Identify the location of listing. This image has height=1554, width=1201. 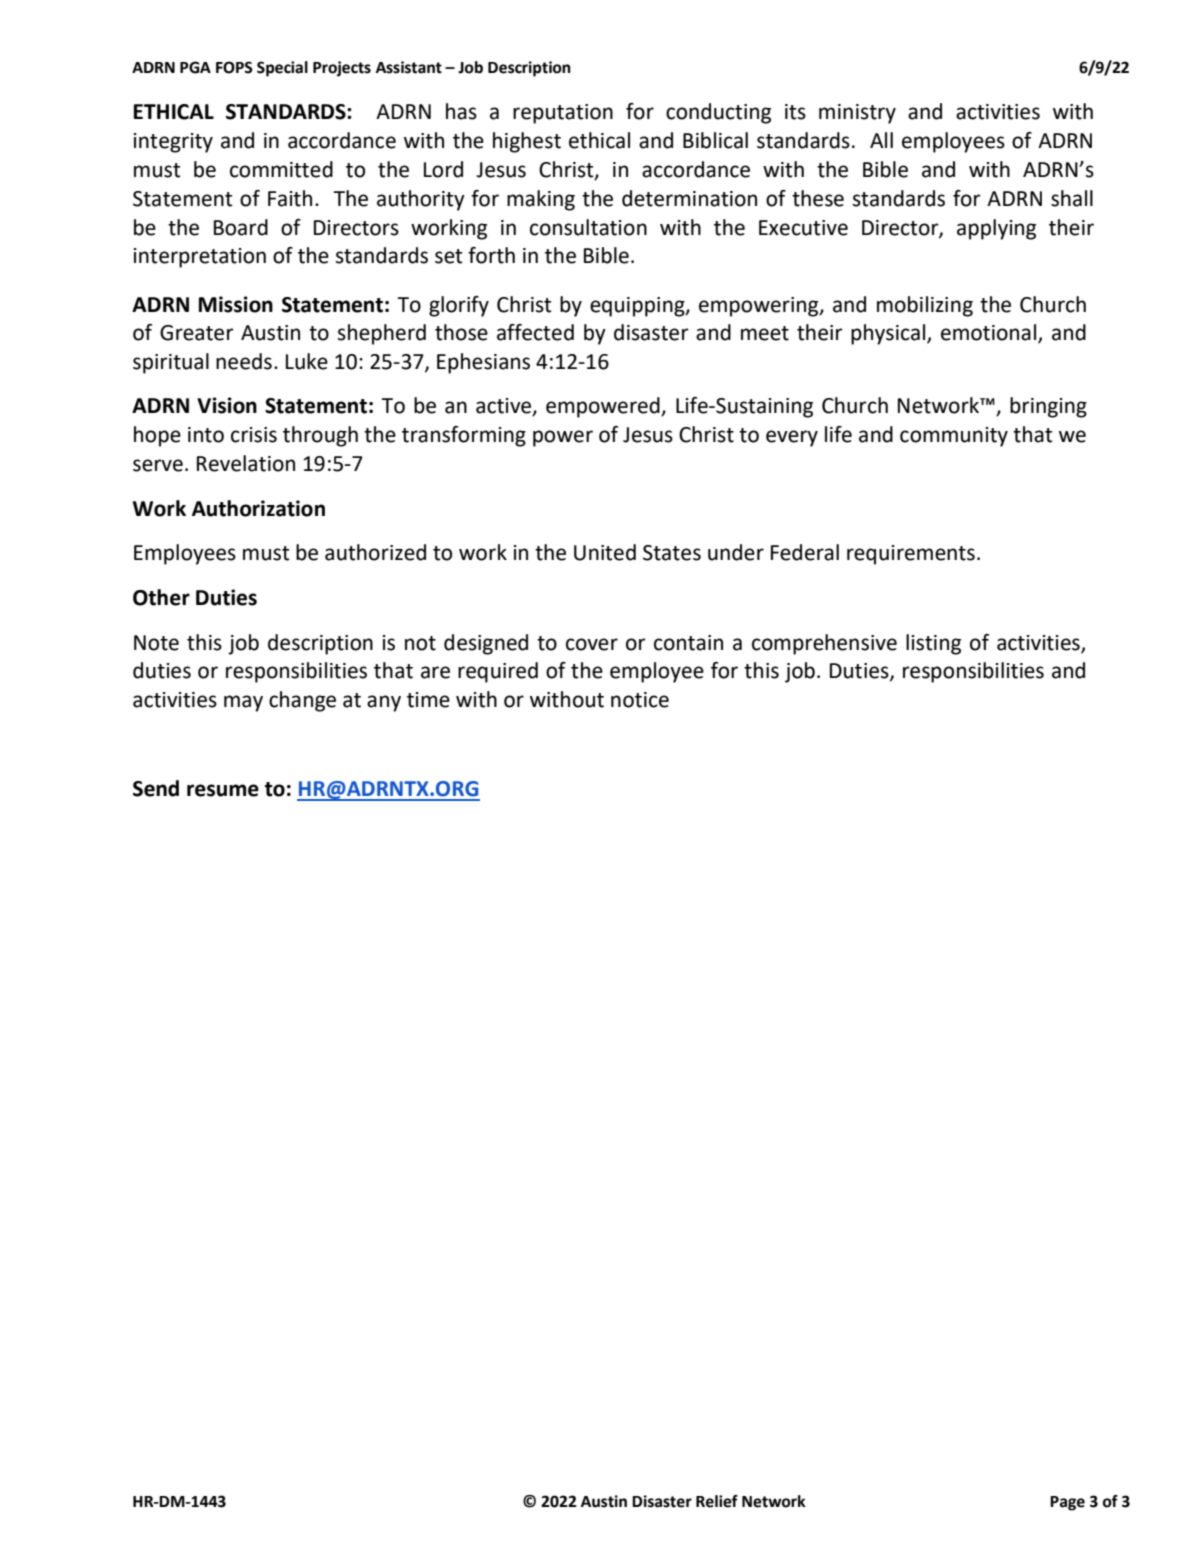
(933, 644).
